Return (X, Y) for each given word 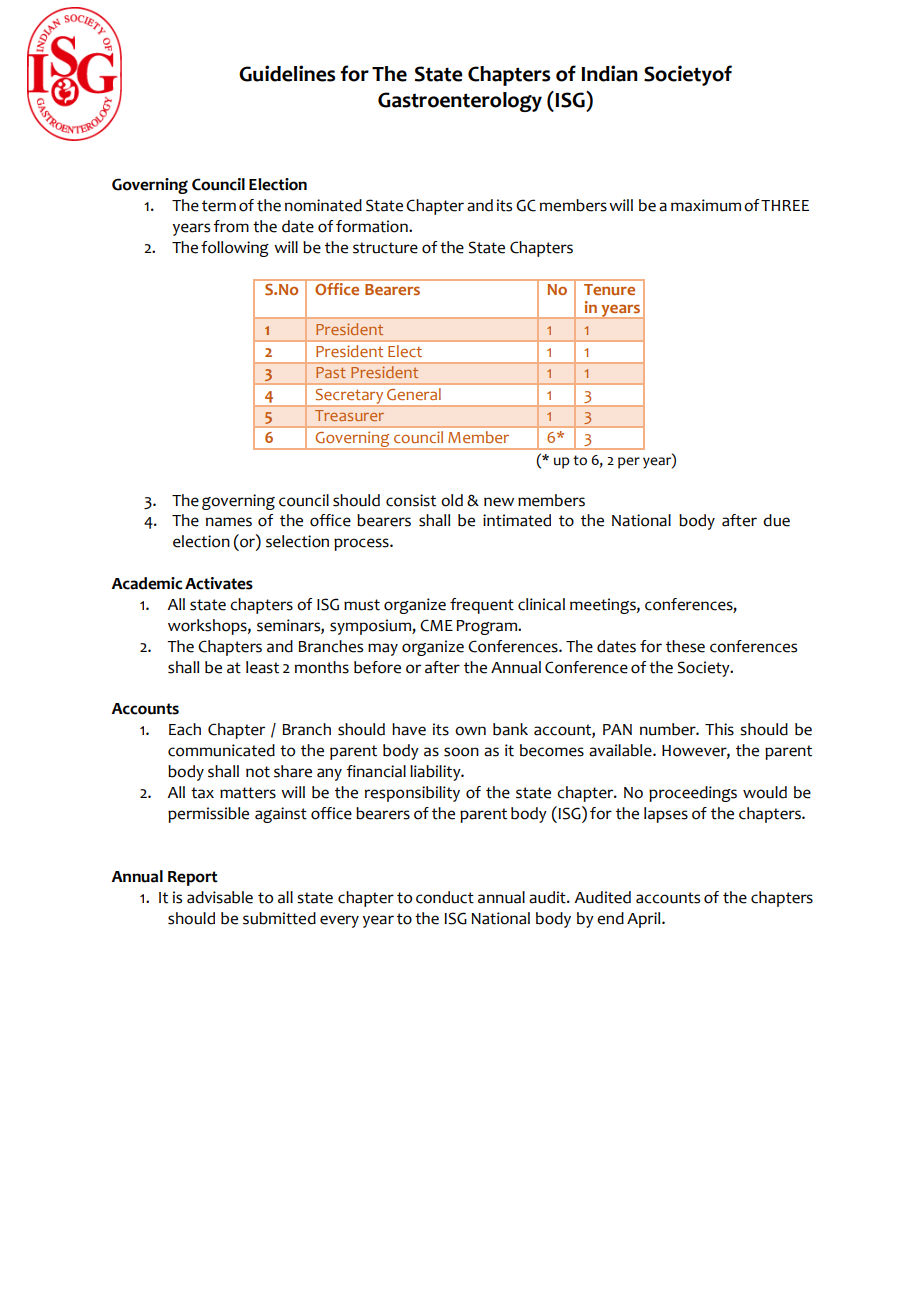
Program (488, 627)
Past (331, 372)
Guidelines (287, 73)
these (685, 646)
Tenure (609, 289)
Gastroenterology (460, 102)
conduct (445, 897)
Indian (609, 73)
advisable (220, 897)
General (414, 394)
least (262, 667)
